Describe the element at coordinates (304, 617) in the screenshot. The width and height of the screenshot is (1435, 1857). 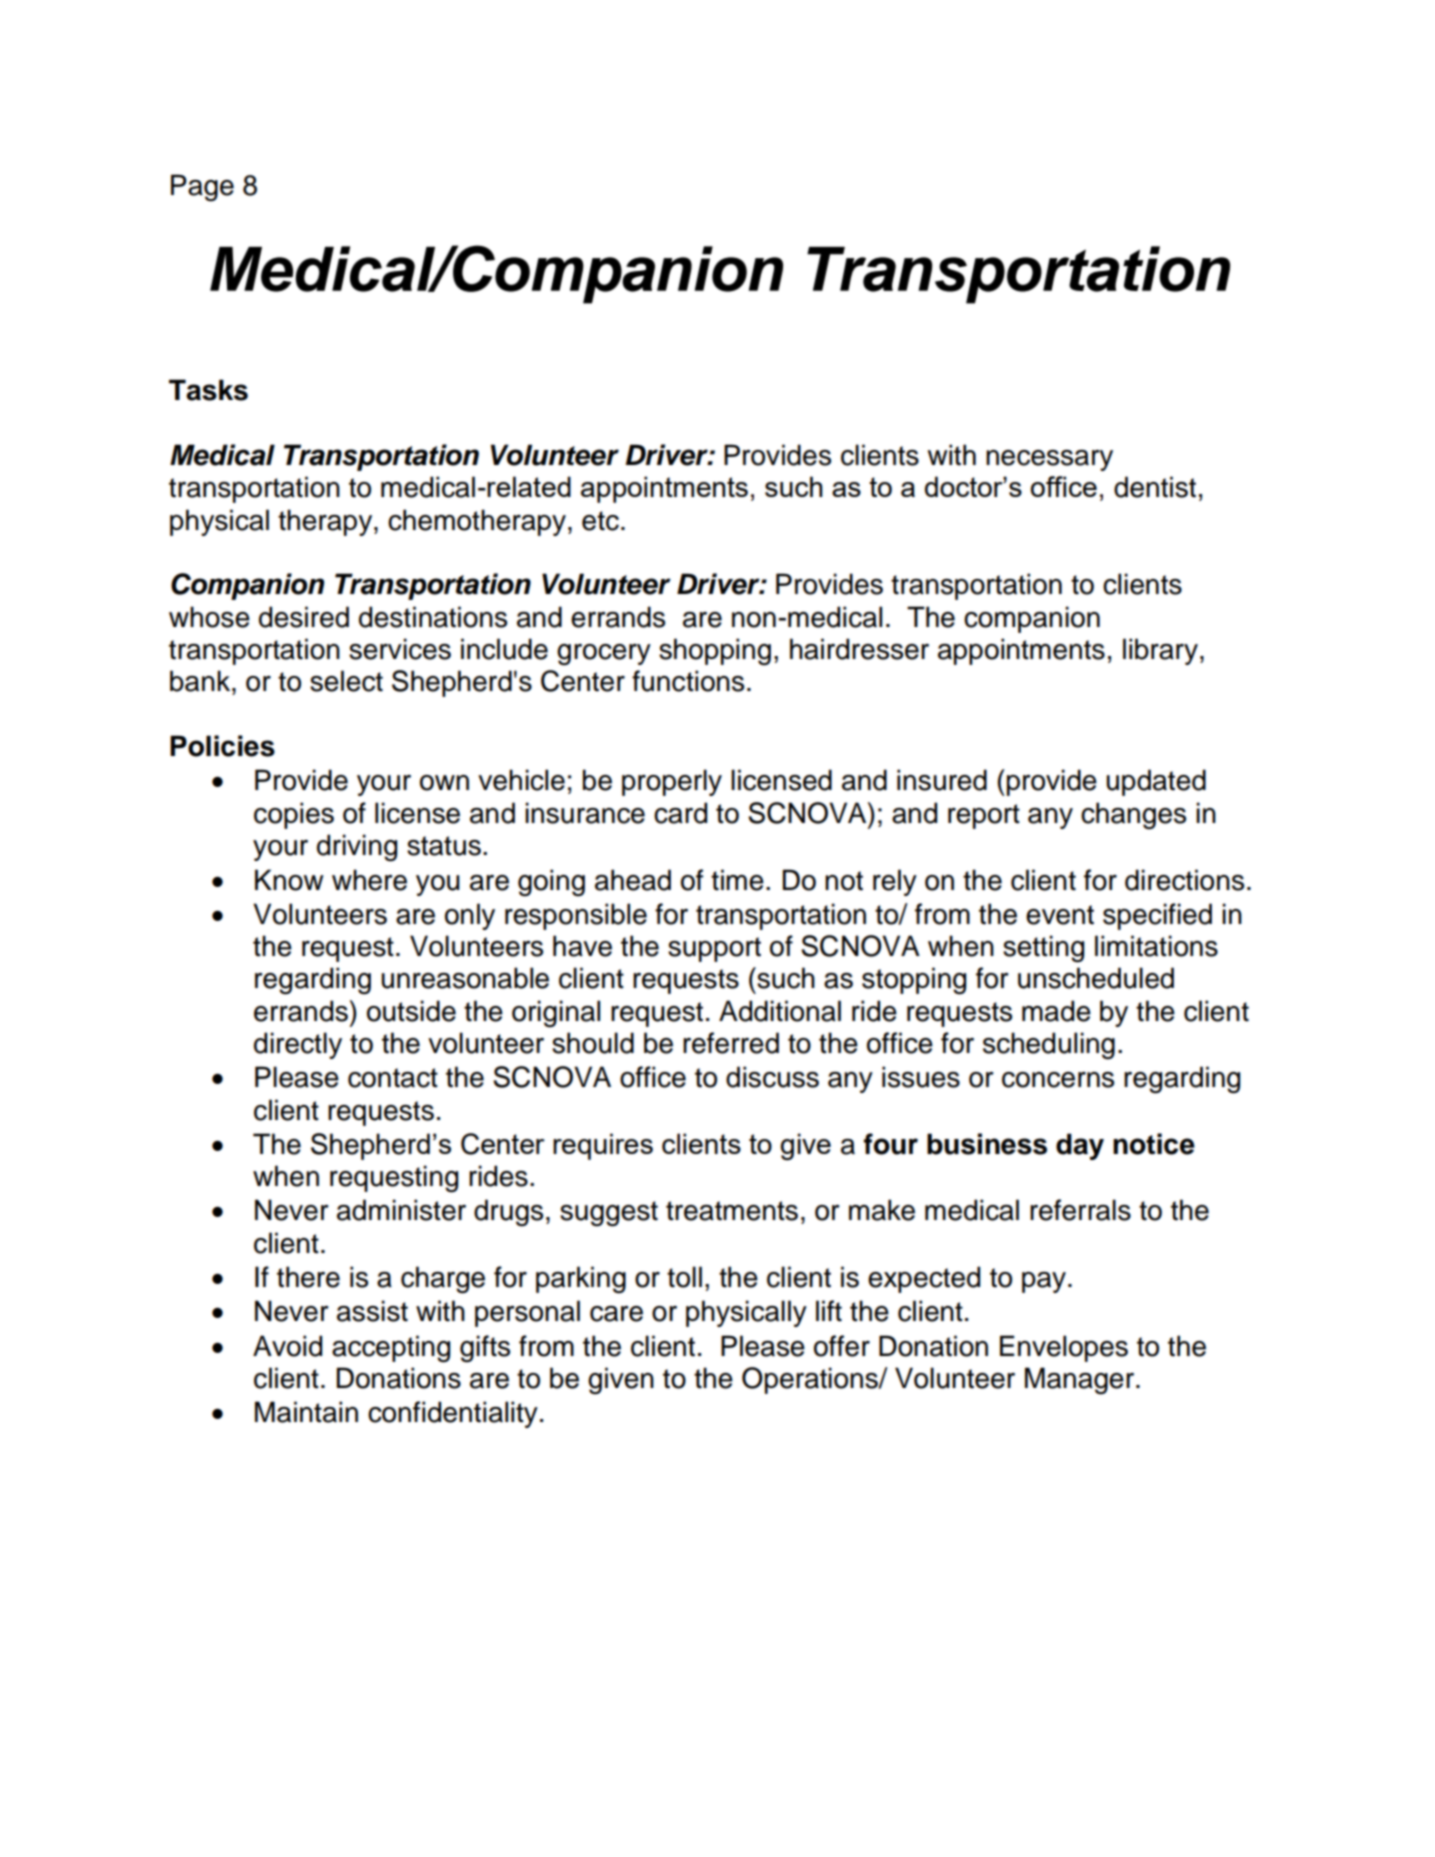
I see `desired` at that location.
